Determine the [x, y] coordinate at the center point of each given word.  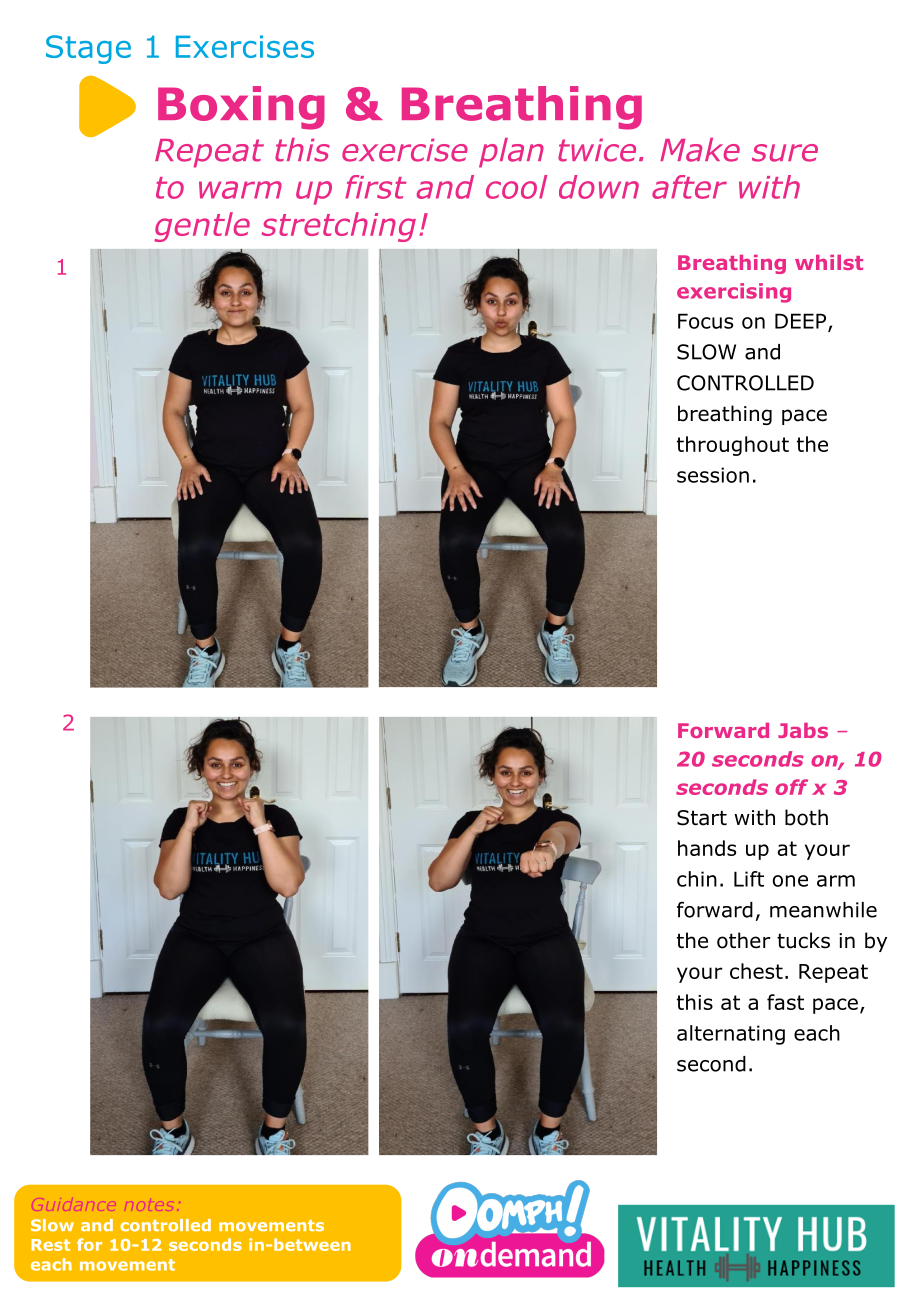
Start [702, 818]
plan [511, 153]
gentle [202, 227]
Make [700, 150]
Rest [50, 1245]
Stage [88, 49]
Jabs [803, 730]
